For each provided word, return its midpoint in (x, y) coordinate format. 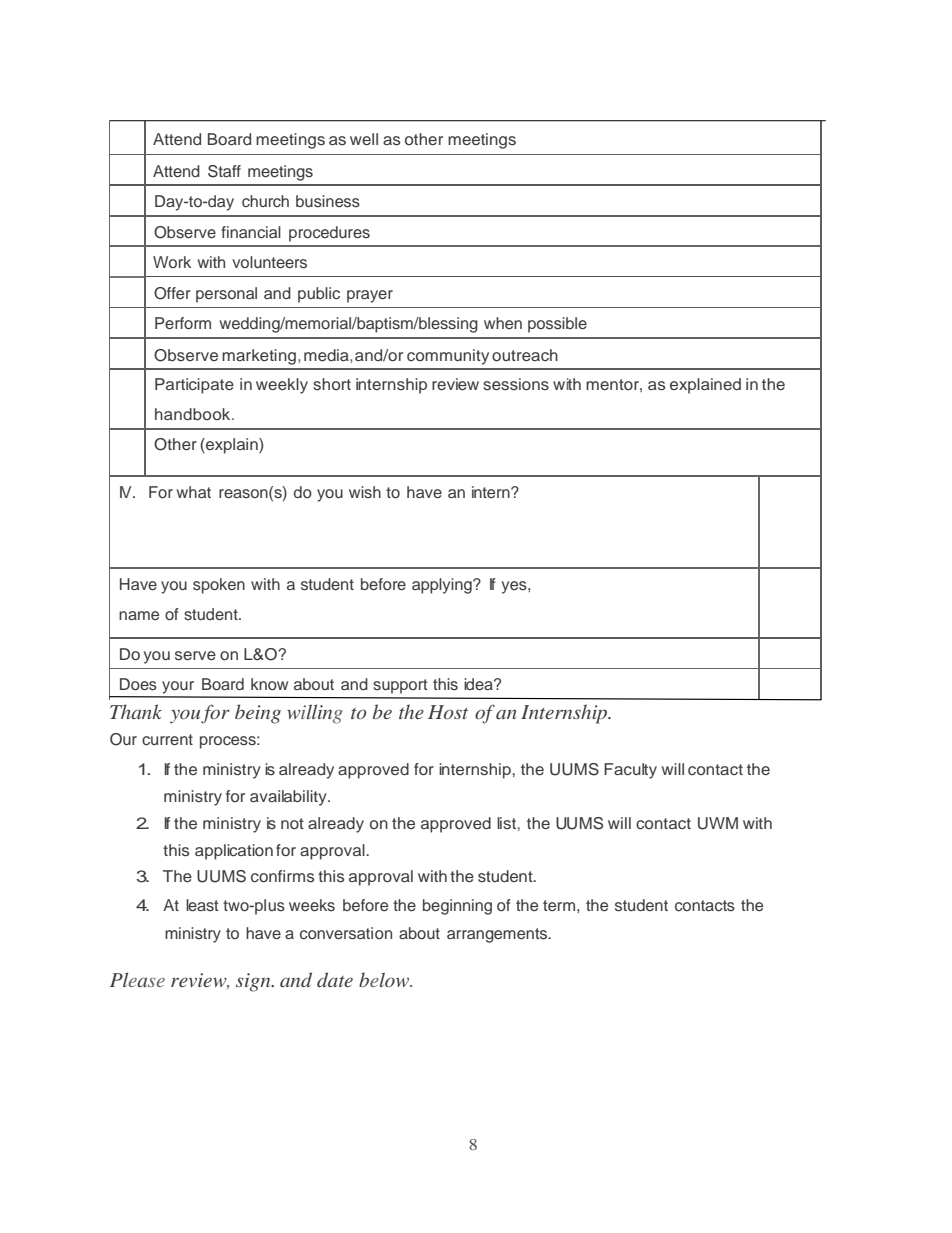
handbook (194, 414)
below (385, 979)
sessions (516, 384)
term (559, 905)
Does (138, 684)
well (364, 139)
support (400, 686)
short (332, 384)
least (202, 905)
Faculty (630, 771)
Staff (224, 171)
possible (557, 325)
